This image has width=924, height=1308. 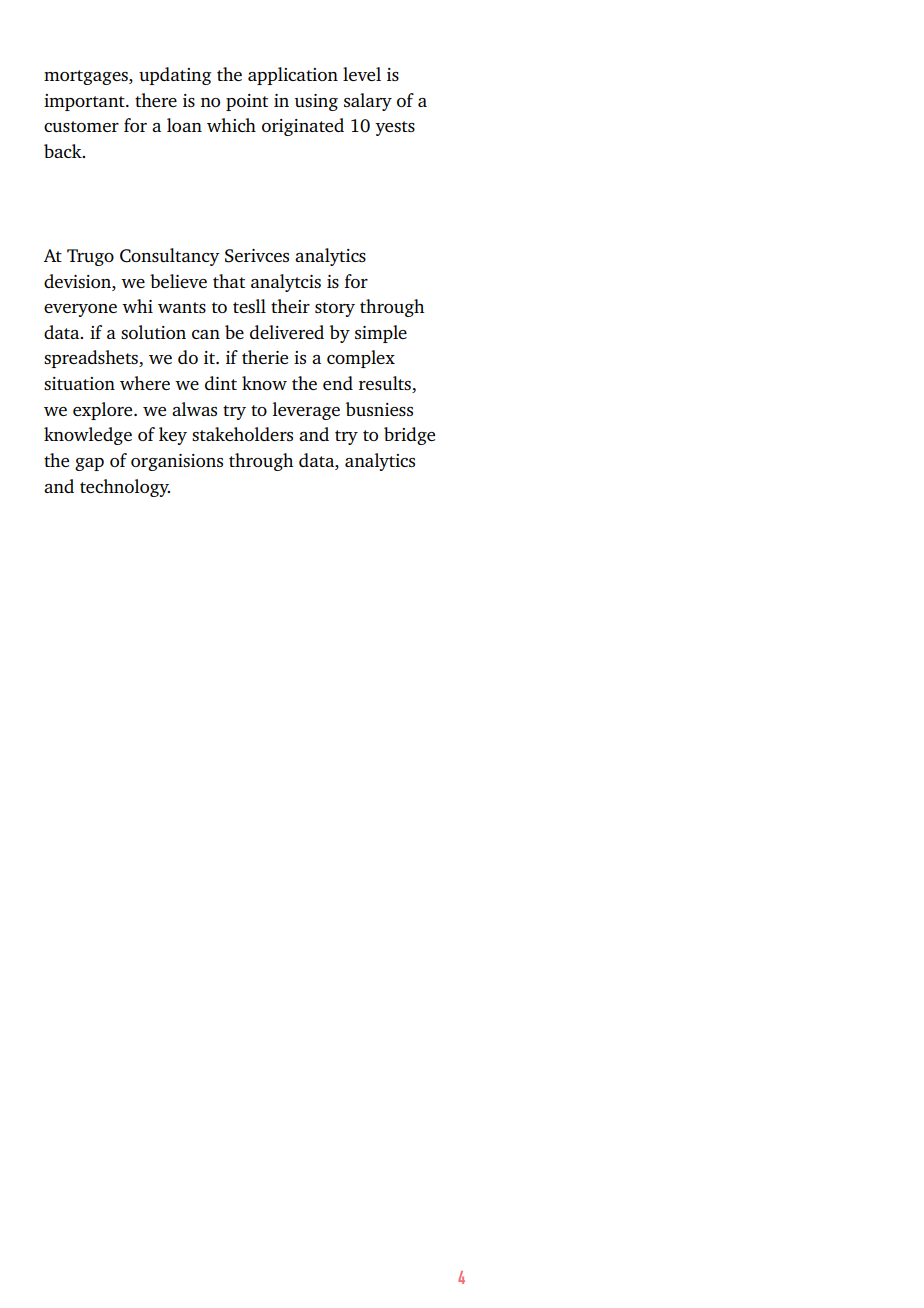 What do you see at coordinates (80, 310) in the image?
I see `everyone` at bounding box center [80, 310].
